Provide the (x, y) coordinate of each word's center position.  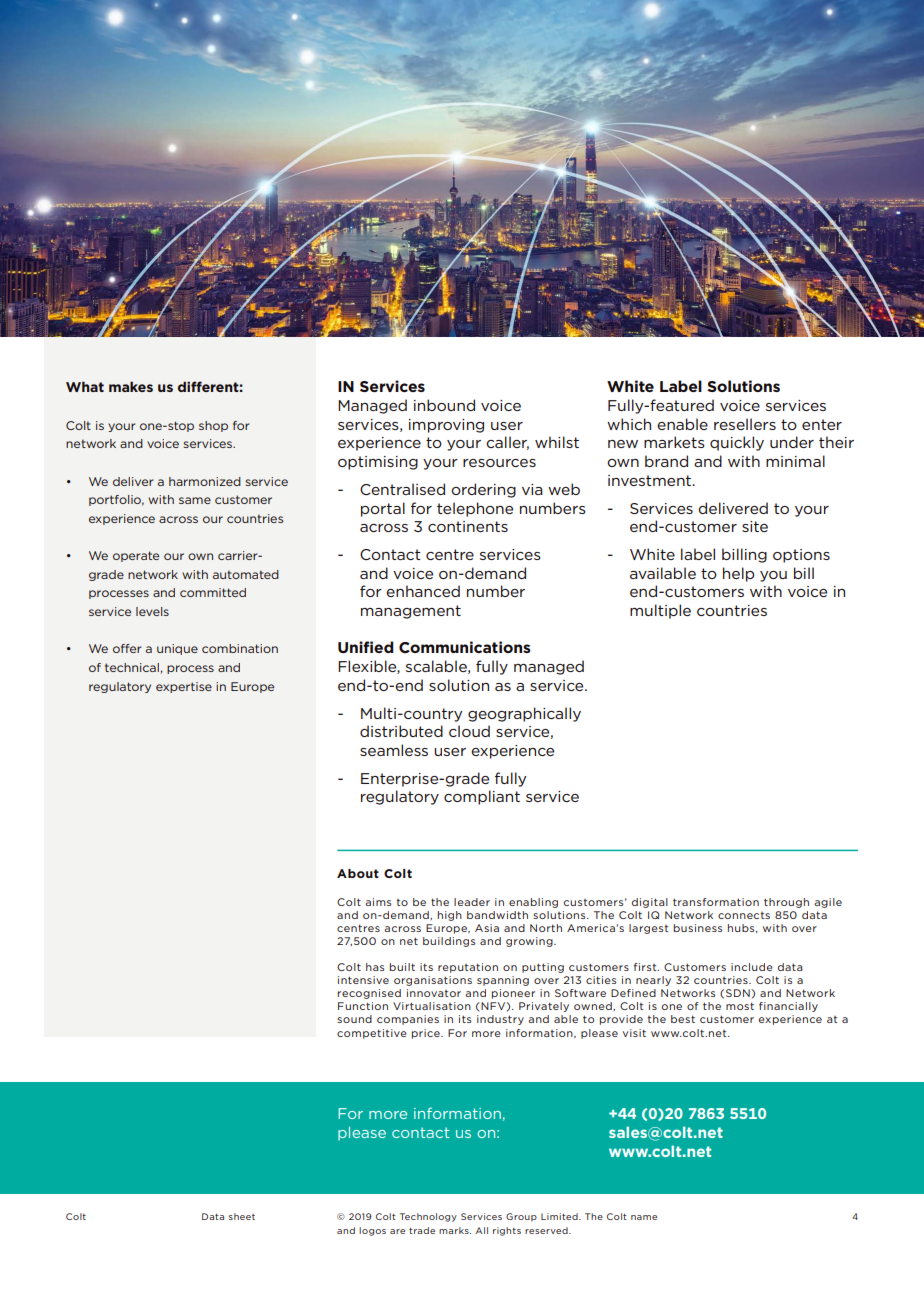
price (427, 1034)
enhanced (423, 591)
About (358, 873)
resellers (745, 424)
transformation (716, 902)
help (738, 574)
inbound (444, 405)
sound (354, 1019)
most (740, 1006)
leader (472, 902)
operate (136, 556)
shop (213, 426)
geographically (524, 714)
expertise (184, 687)
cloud (469, 731)
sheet (242, 1216)
